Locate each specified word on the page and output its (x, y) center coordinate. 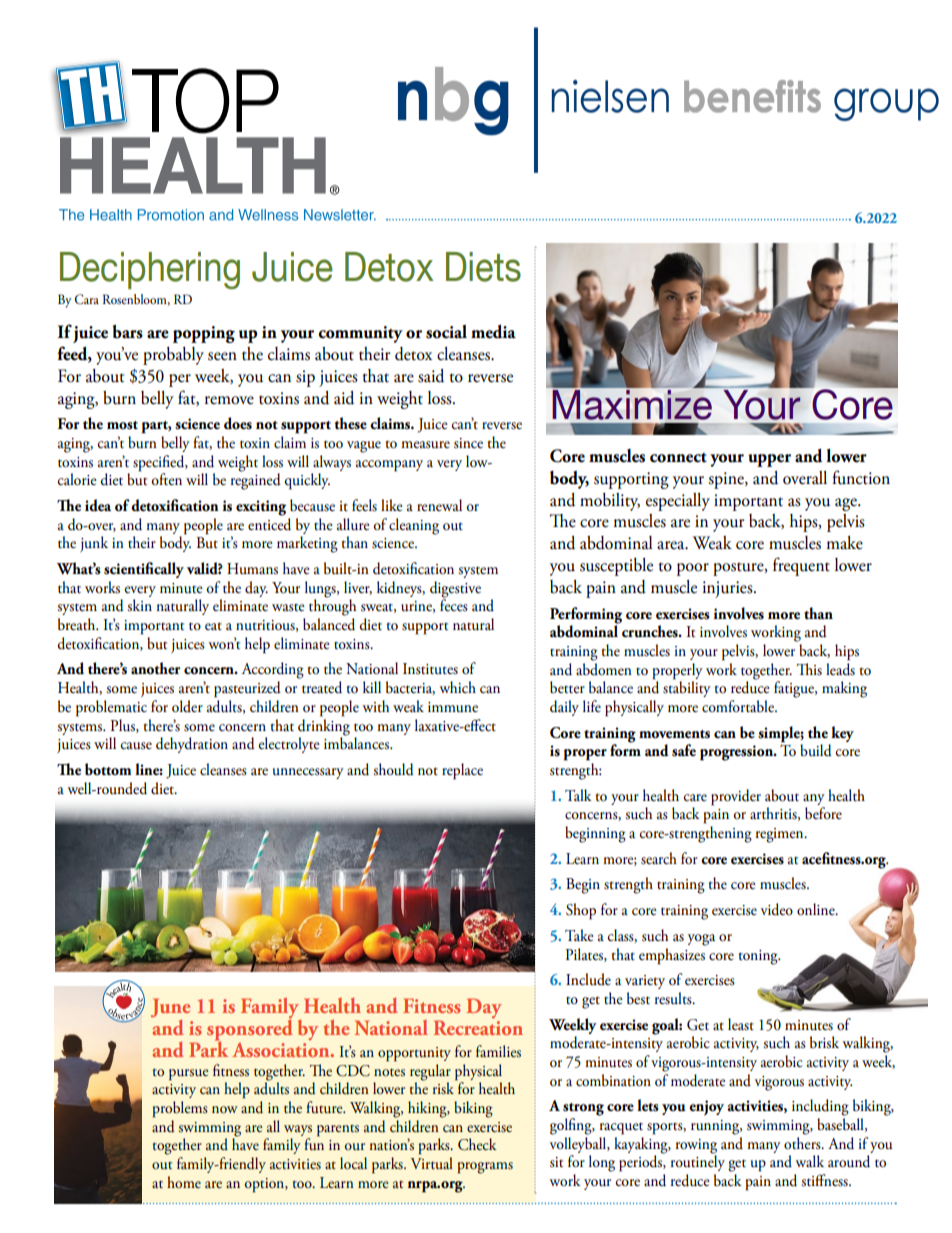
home (184, 1182)
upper (769, 460)
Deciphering (150, 270)
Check (477, 1144)
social (446, 331)
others (803, 1143)
